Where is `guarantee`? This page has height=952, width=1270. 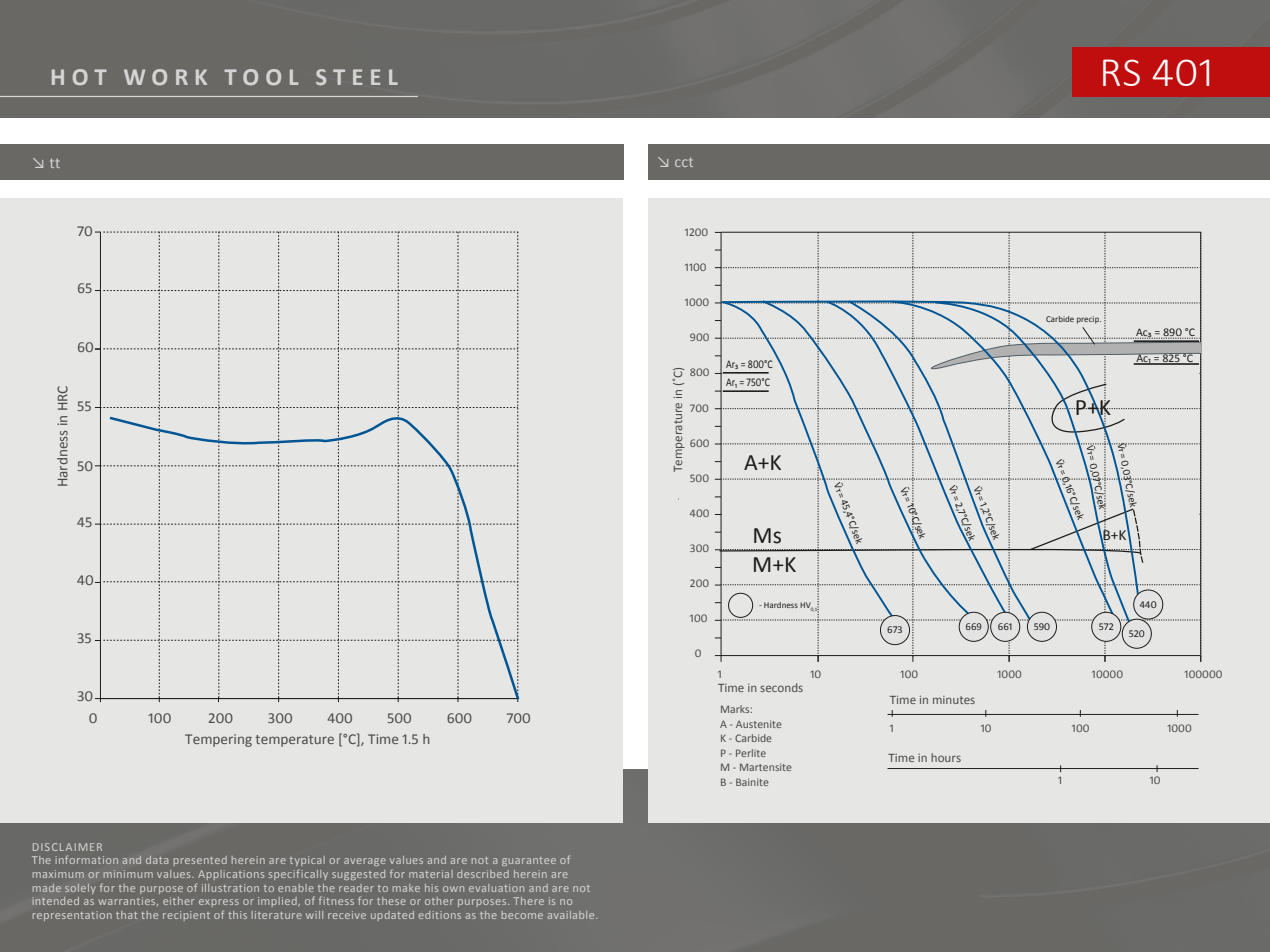
guarantee is located at coordinates (529, 861).
